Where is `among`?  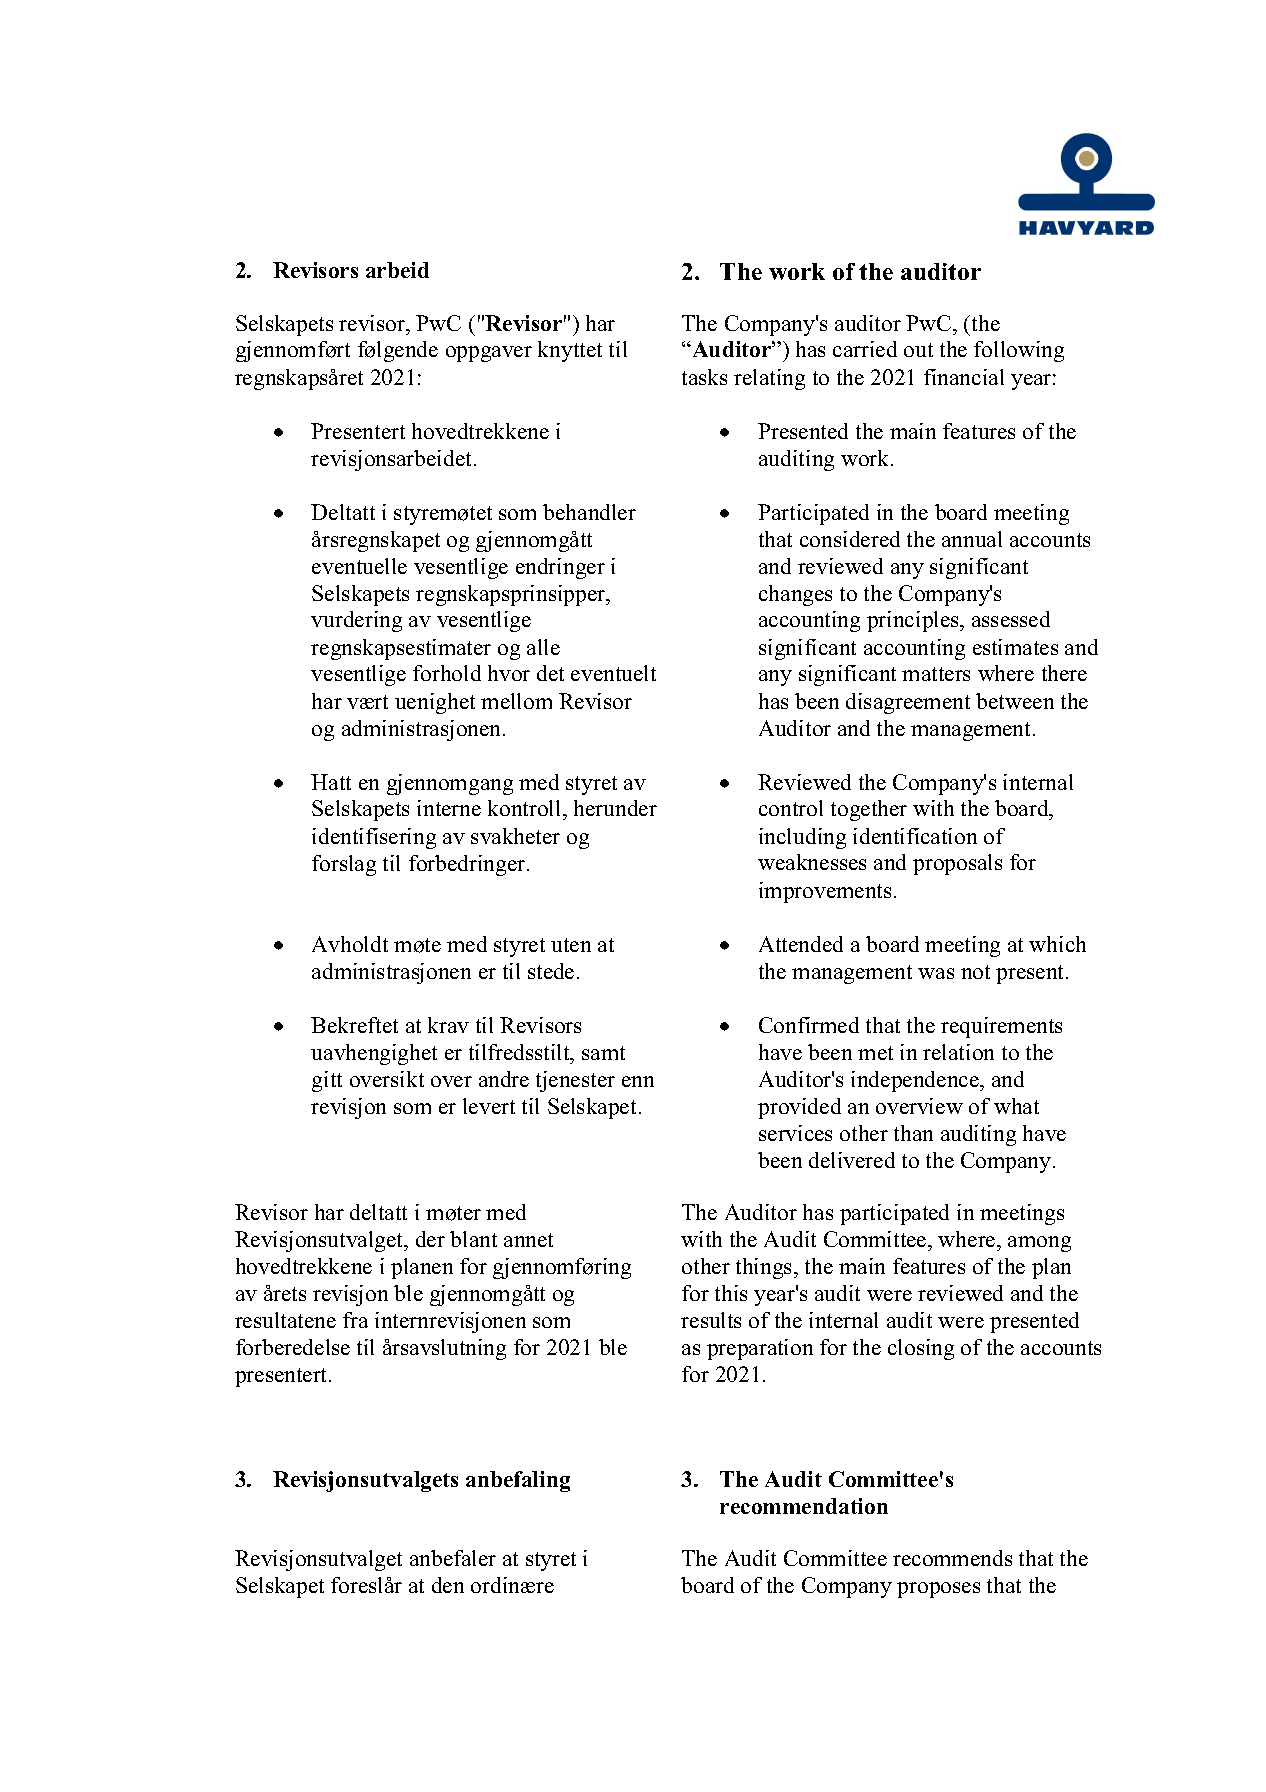 among is located at coordinates (1039, 1244).
